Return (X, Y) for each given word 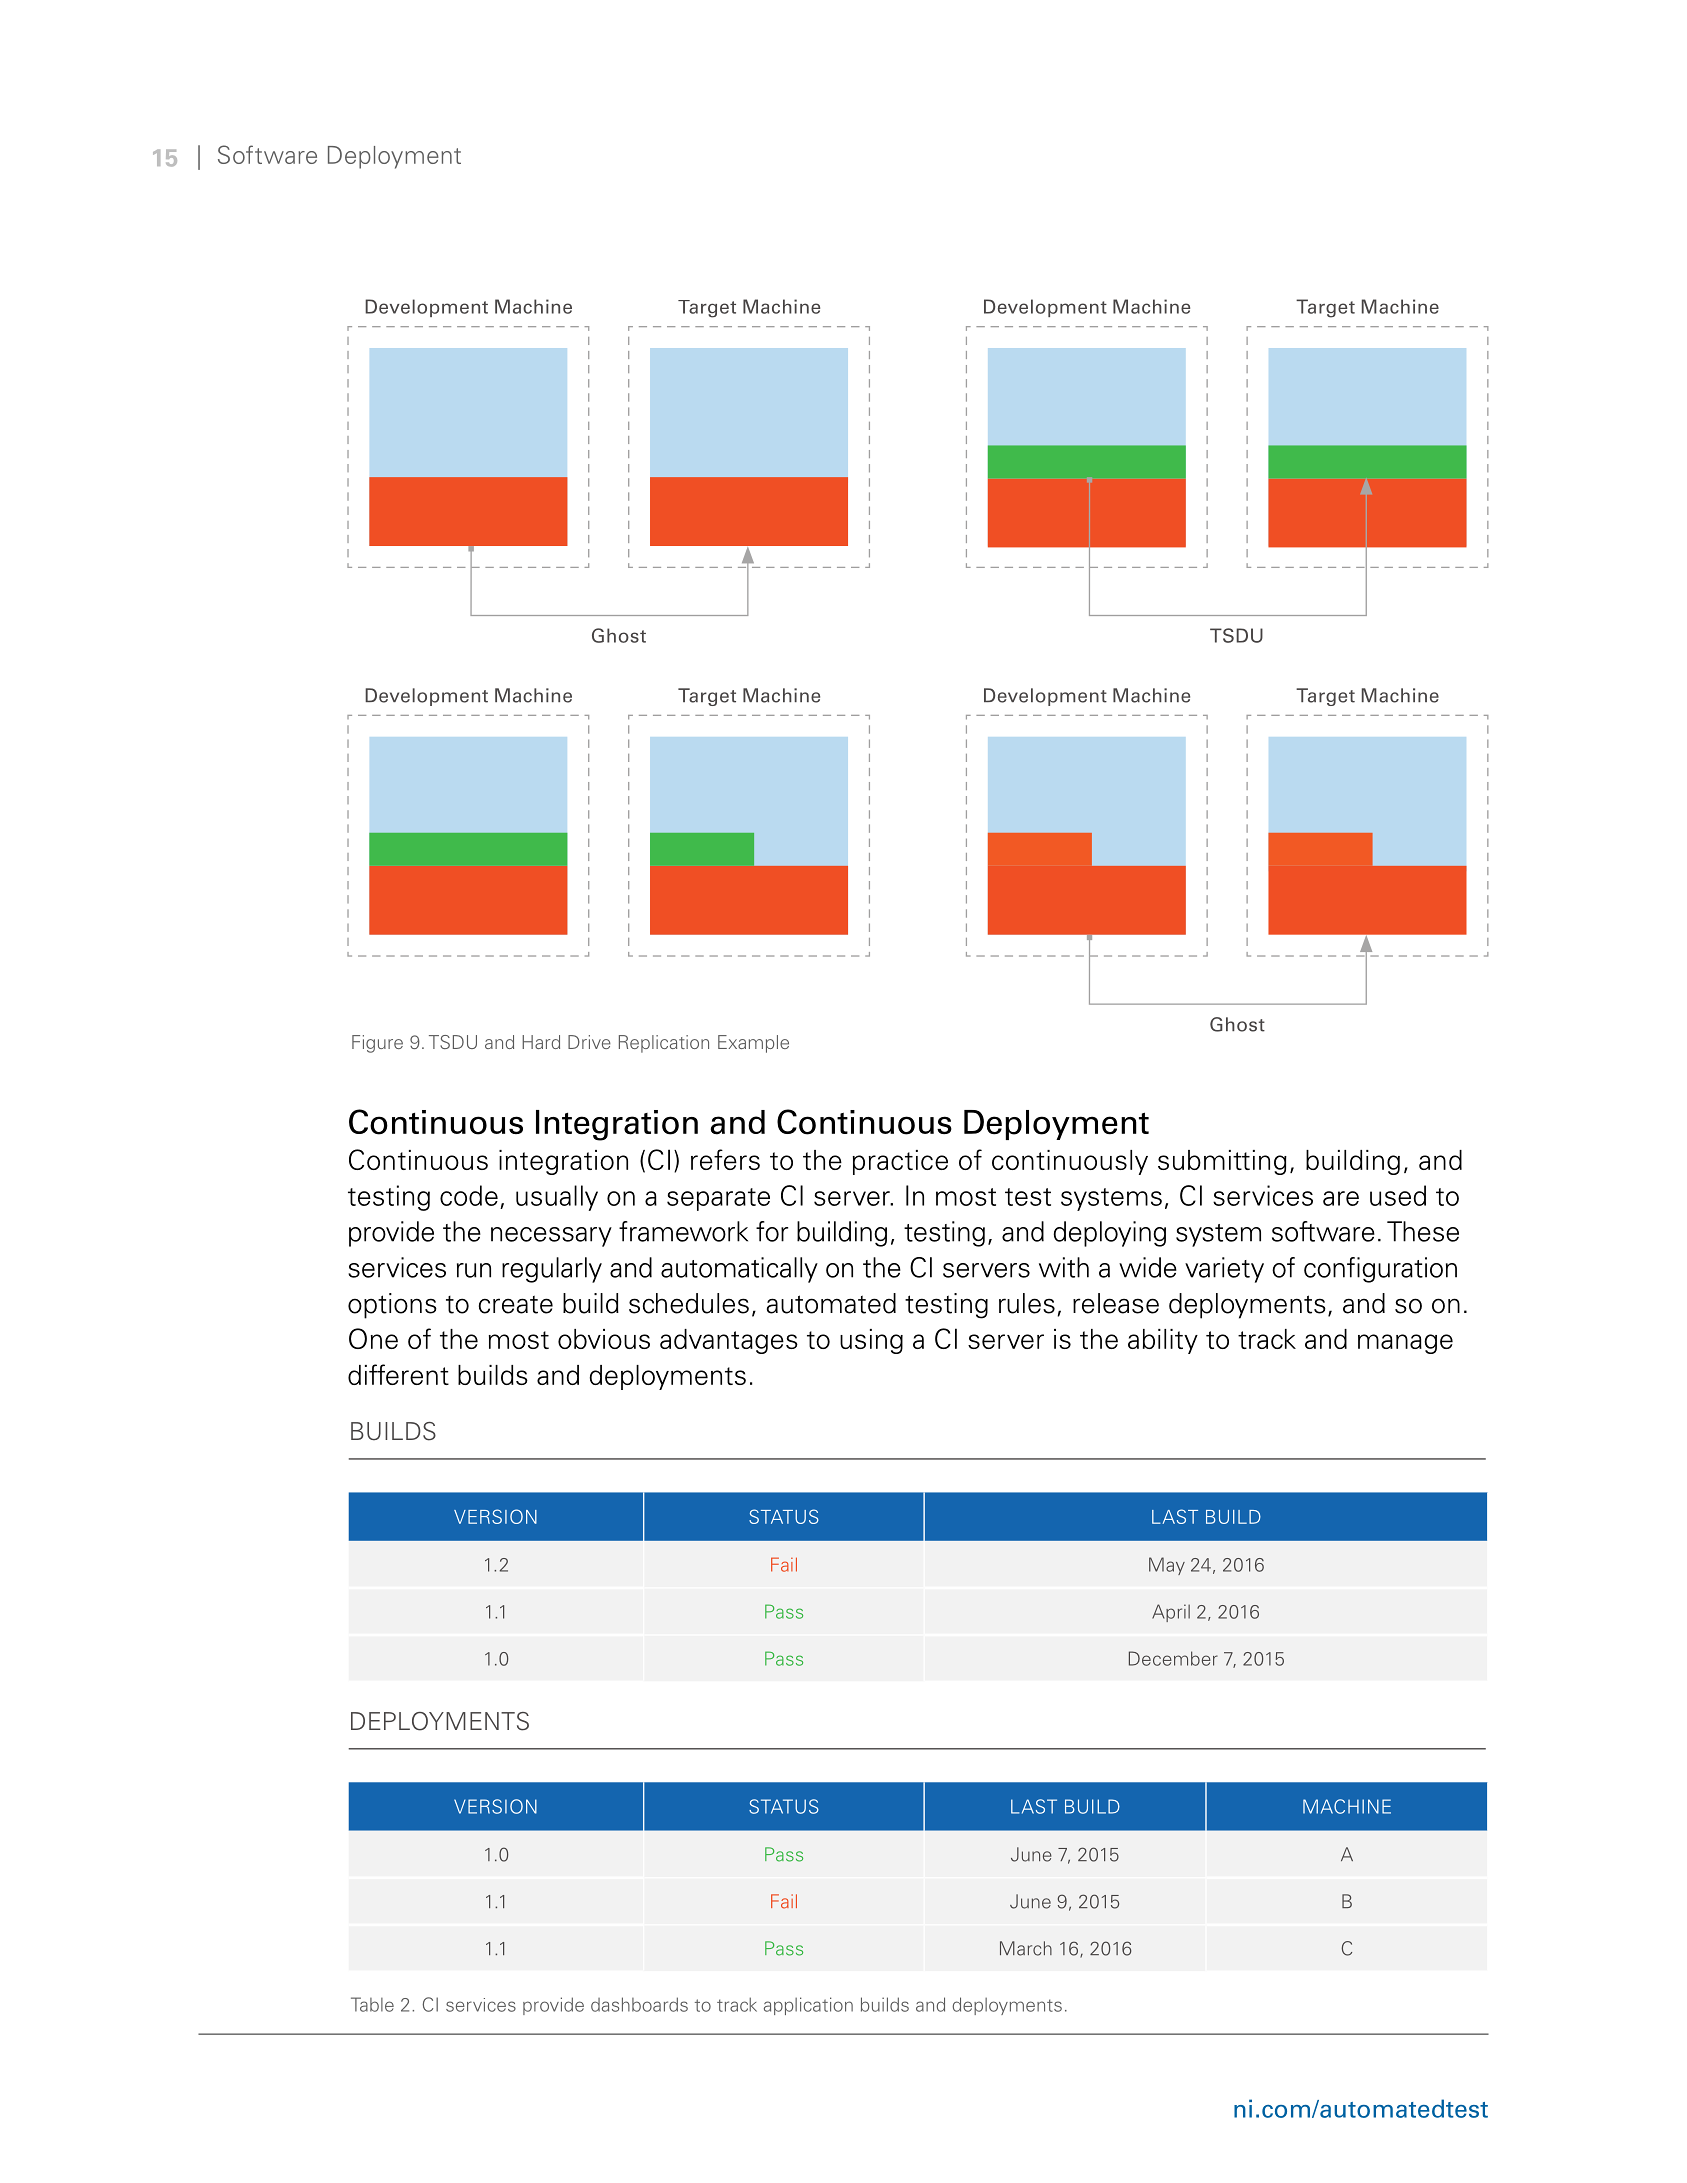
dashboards (639, 2004)
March (1026, 1948)
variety (1224, 1270)
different (398, 1374)
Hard (541, 1042)
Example (753, 1044)
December (1173, 1658)
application (808, 2006)
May (1167, 1566)
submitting (1222, 1162)
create (516, 1304)
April (1171, 1613)
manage (1405, 1344)
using (871, 1341)
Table (372, 2004)
